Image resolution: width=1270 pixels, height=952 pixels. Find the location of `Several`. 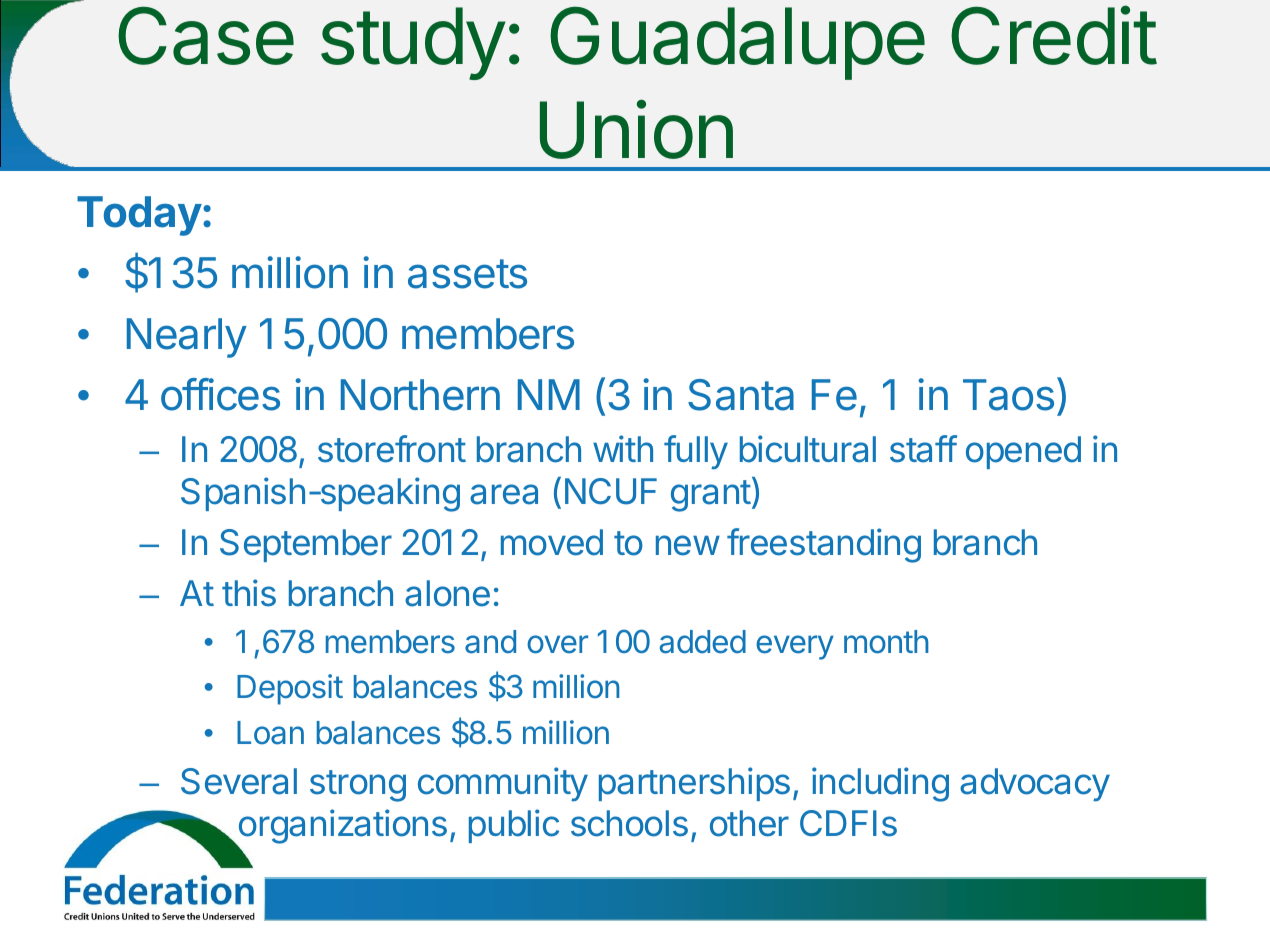

Several is located at coordinates (239, 781).
